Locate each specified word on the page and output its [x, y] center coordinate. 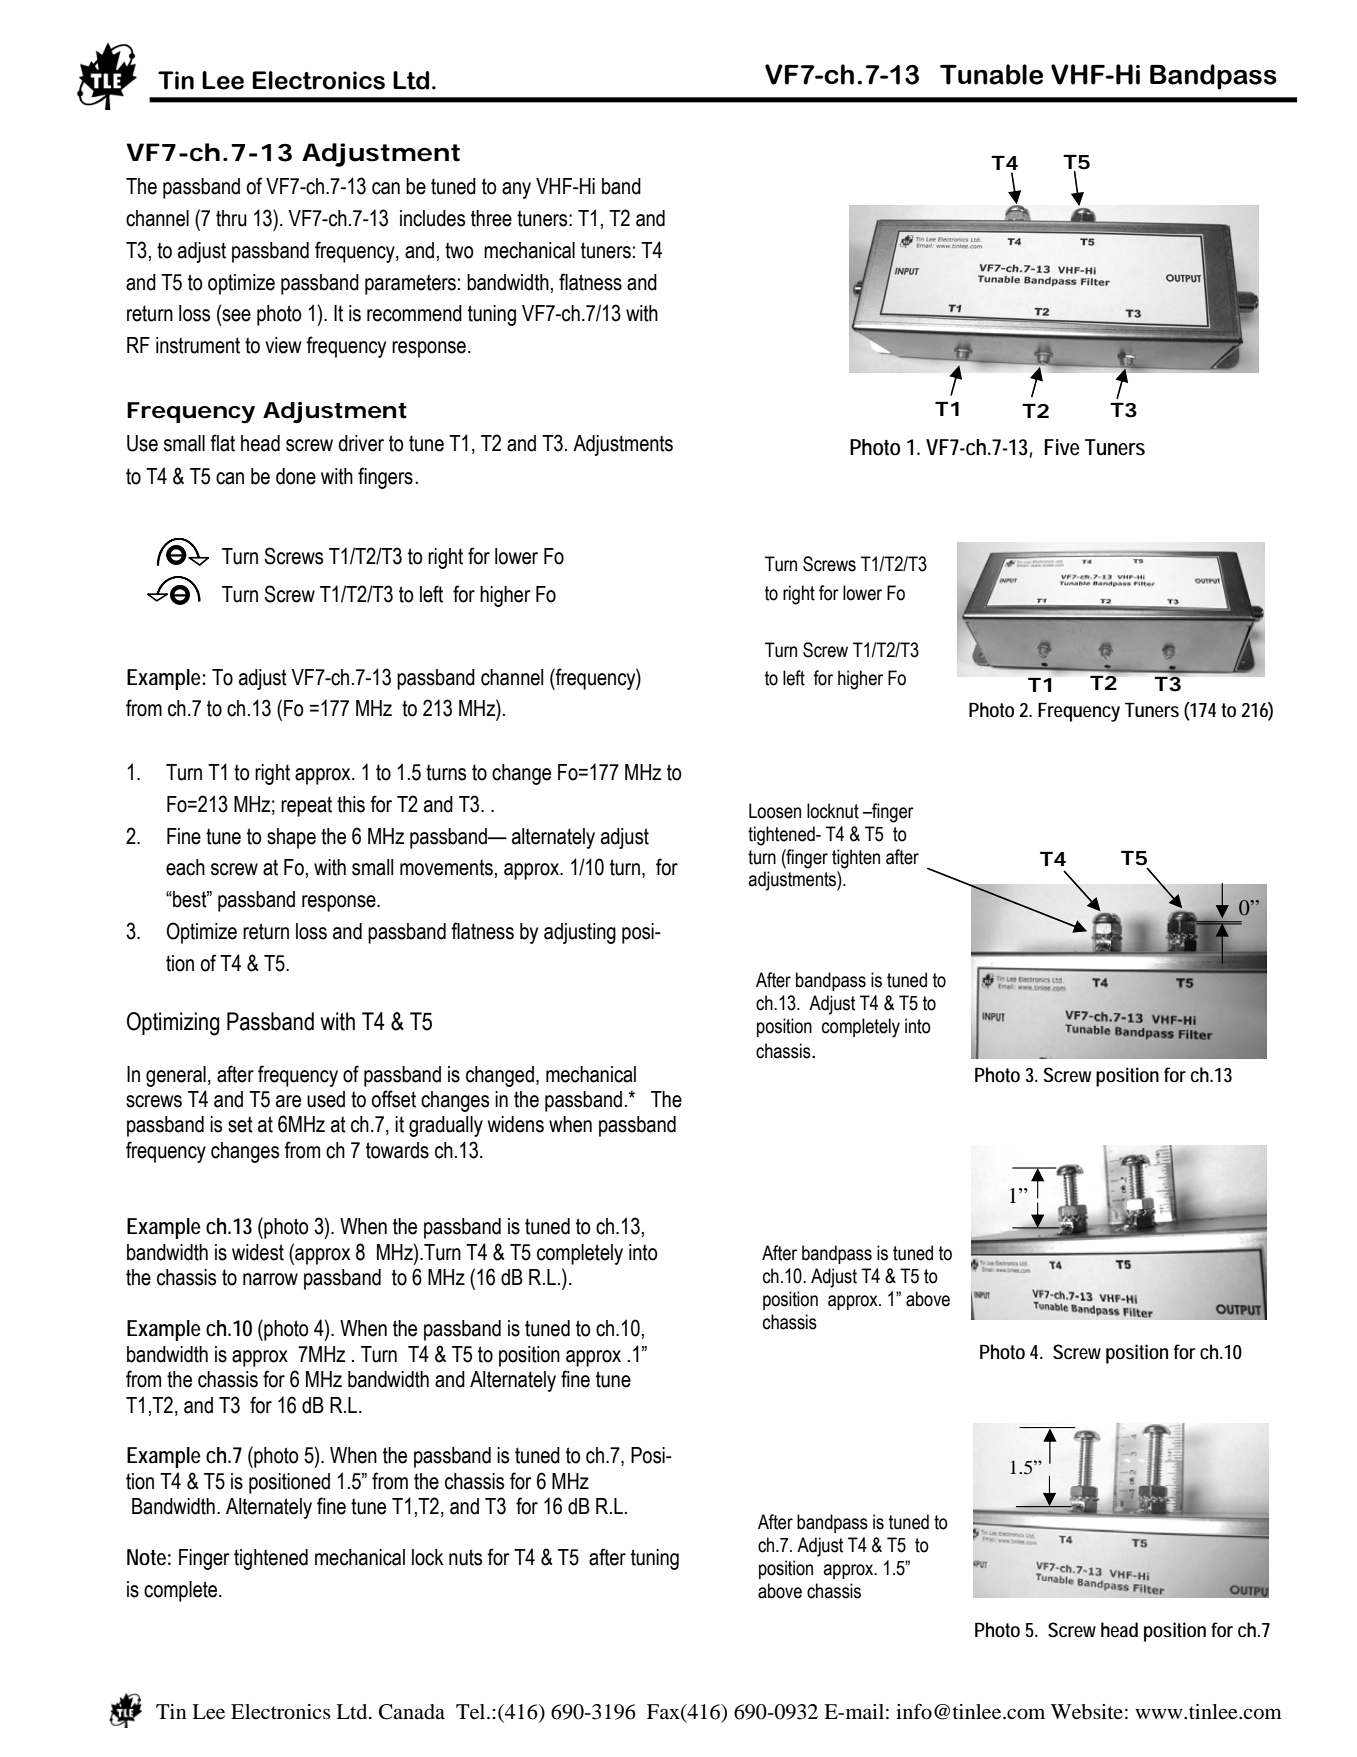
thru [231, 218]
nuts [465, 1557]
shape [291, 838]
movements [446, 867]
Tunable [991, 74]
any [516, 190]
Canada [412, 1712]
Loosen [775, 811]
